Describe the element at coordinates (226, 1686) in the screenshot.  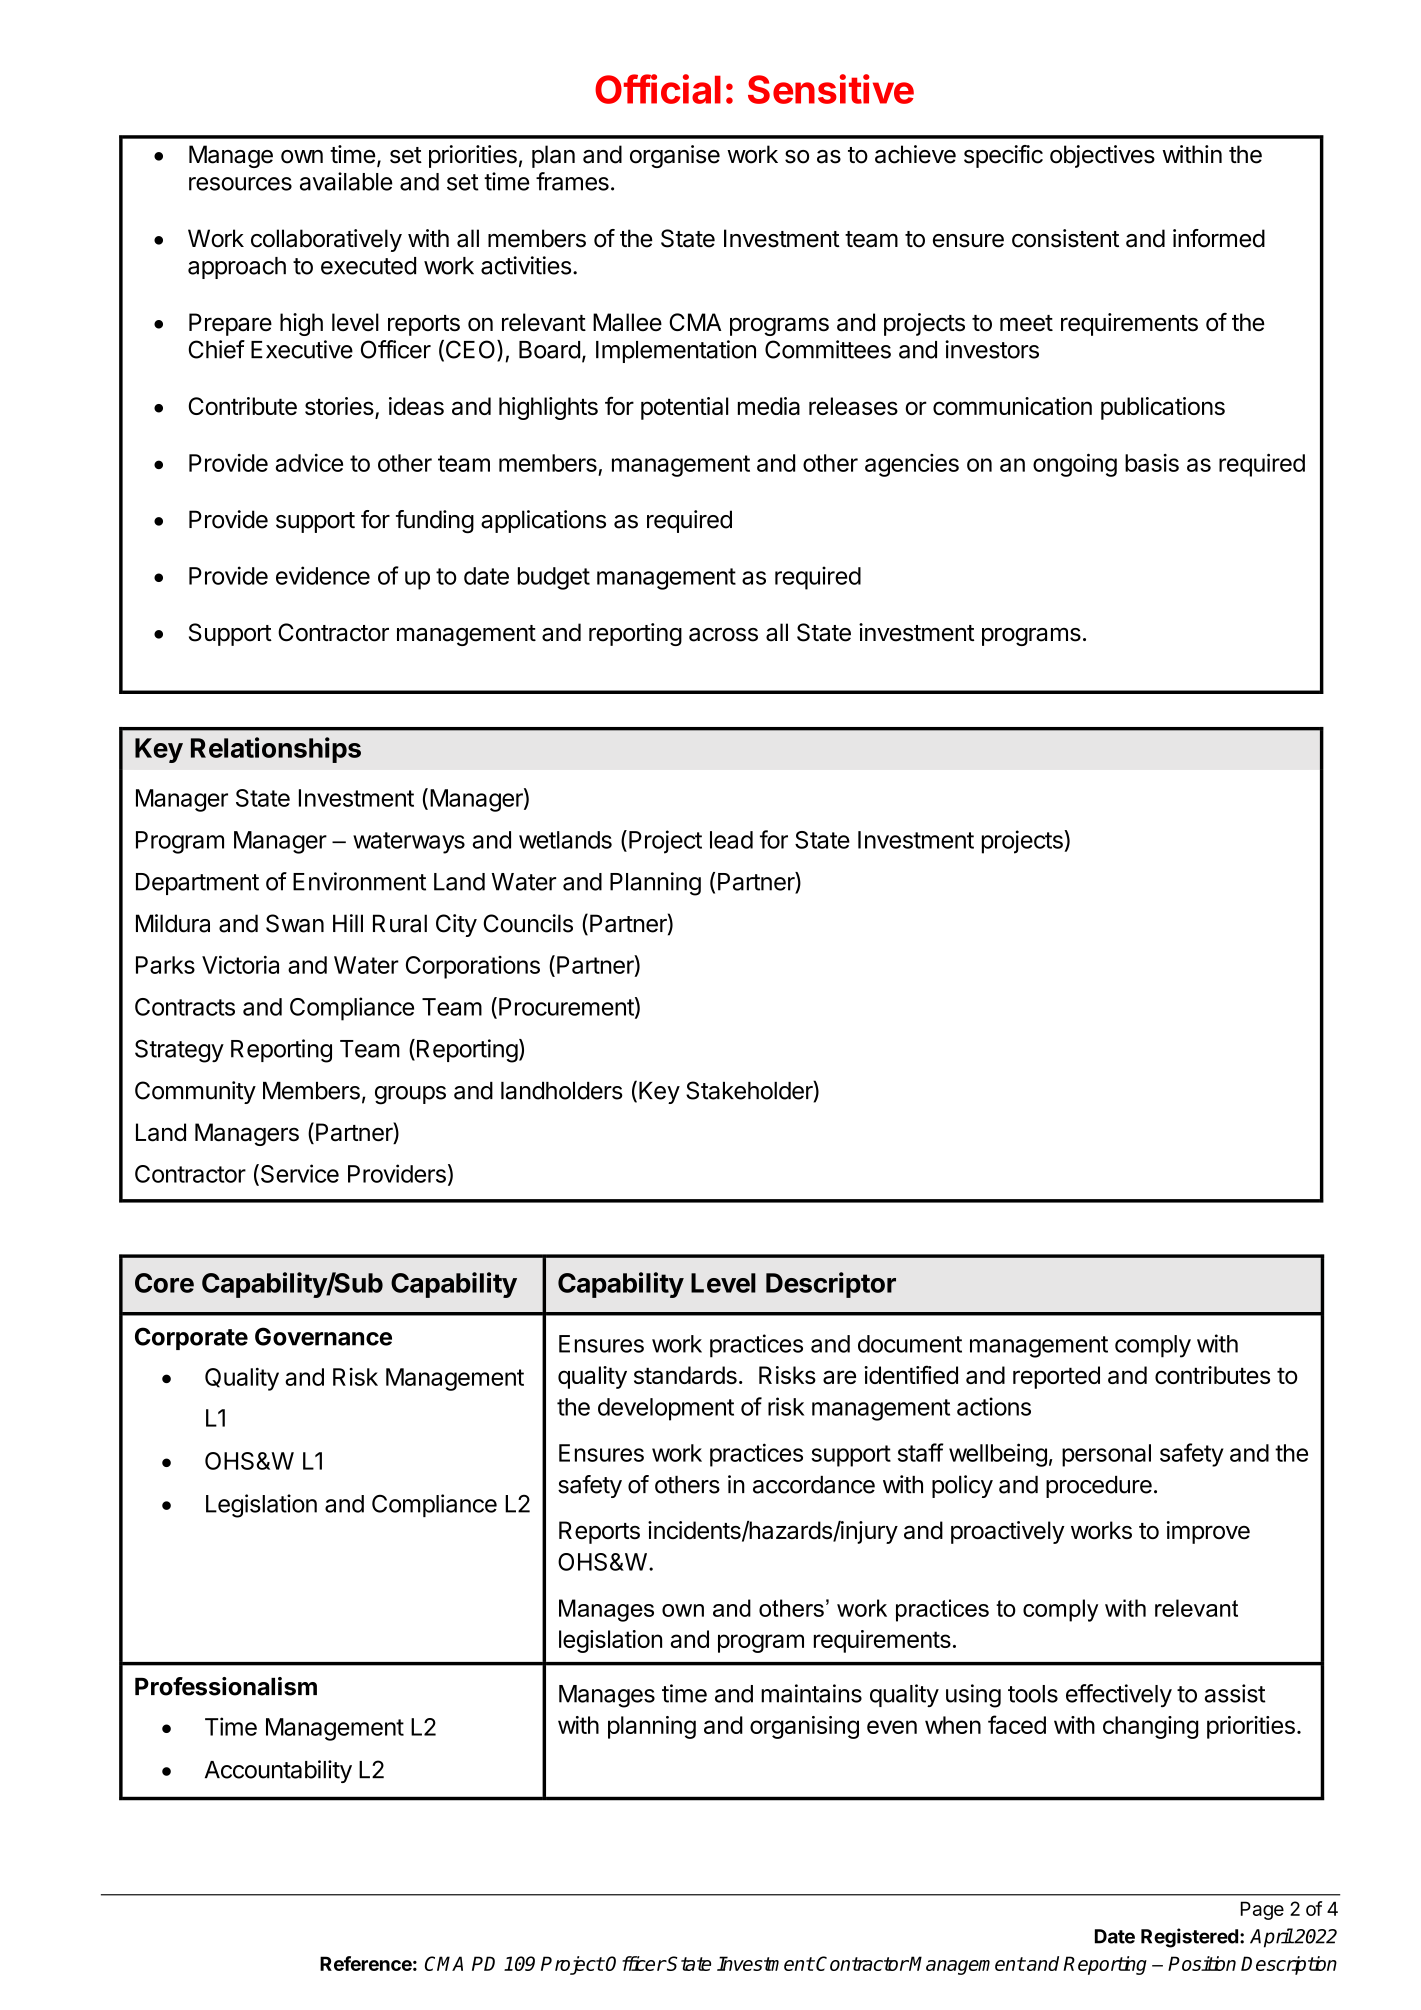
I see `Professionalism` at that location.
